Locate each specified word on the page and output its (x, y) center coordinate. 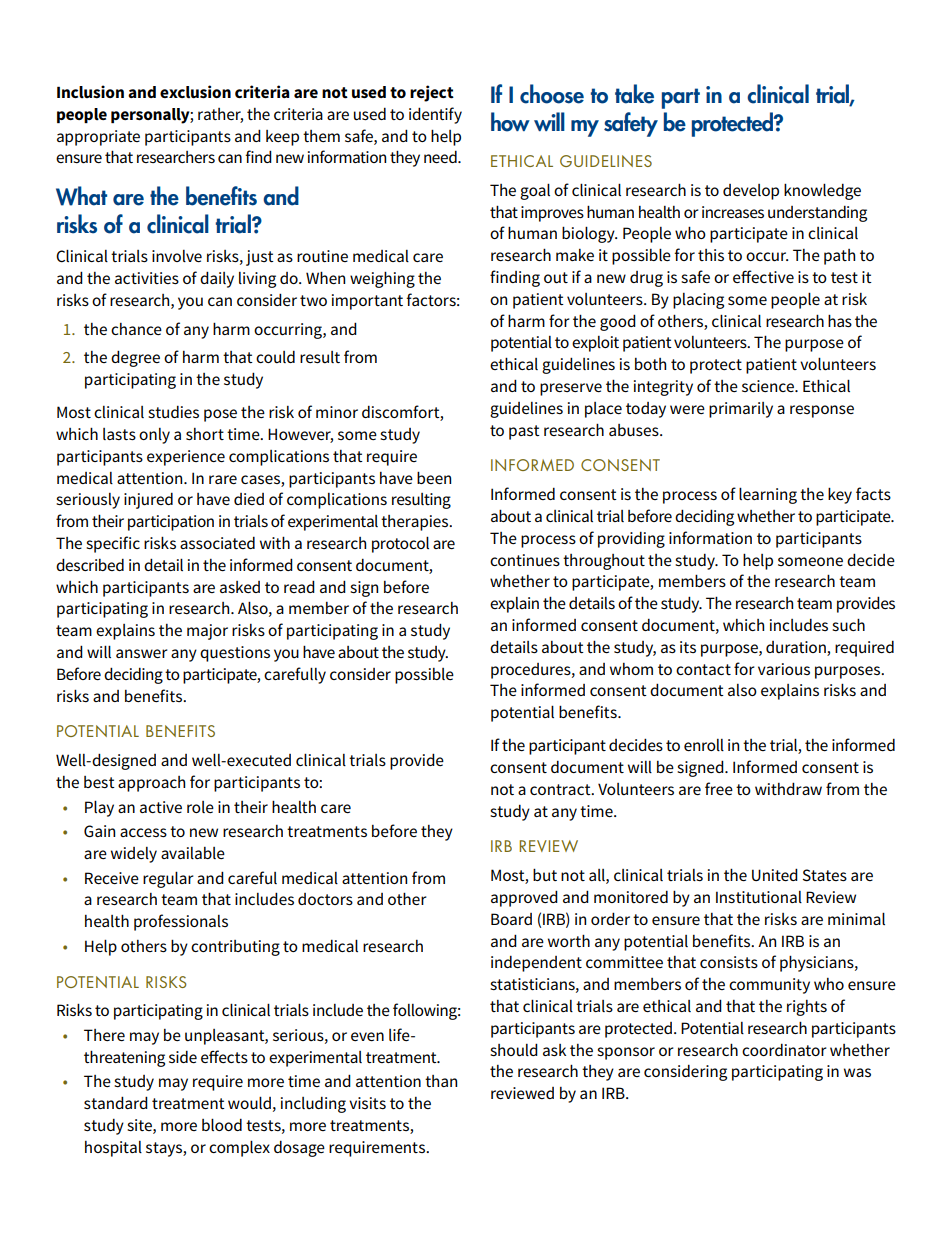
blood (222, 1124)
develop (751, 192)
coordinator (784, 1050)
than (441, 1081)
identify (435, 115)
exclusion (195, 92)
